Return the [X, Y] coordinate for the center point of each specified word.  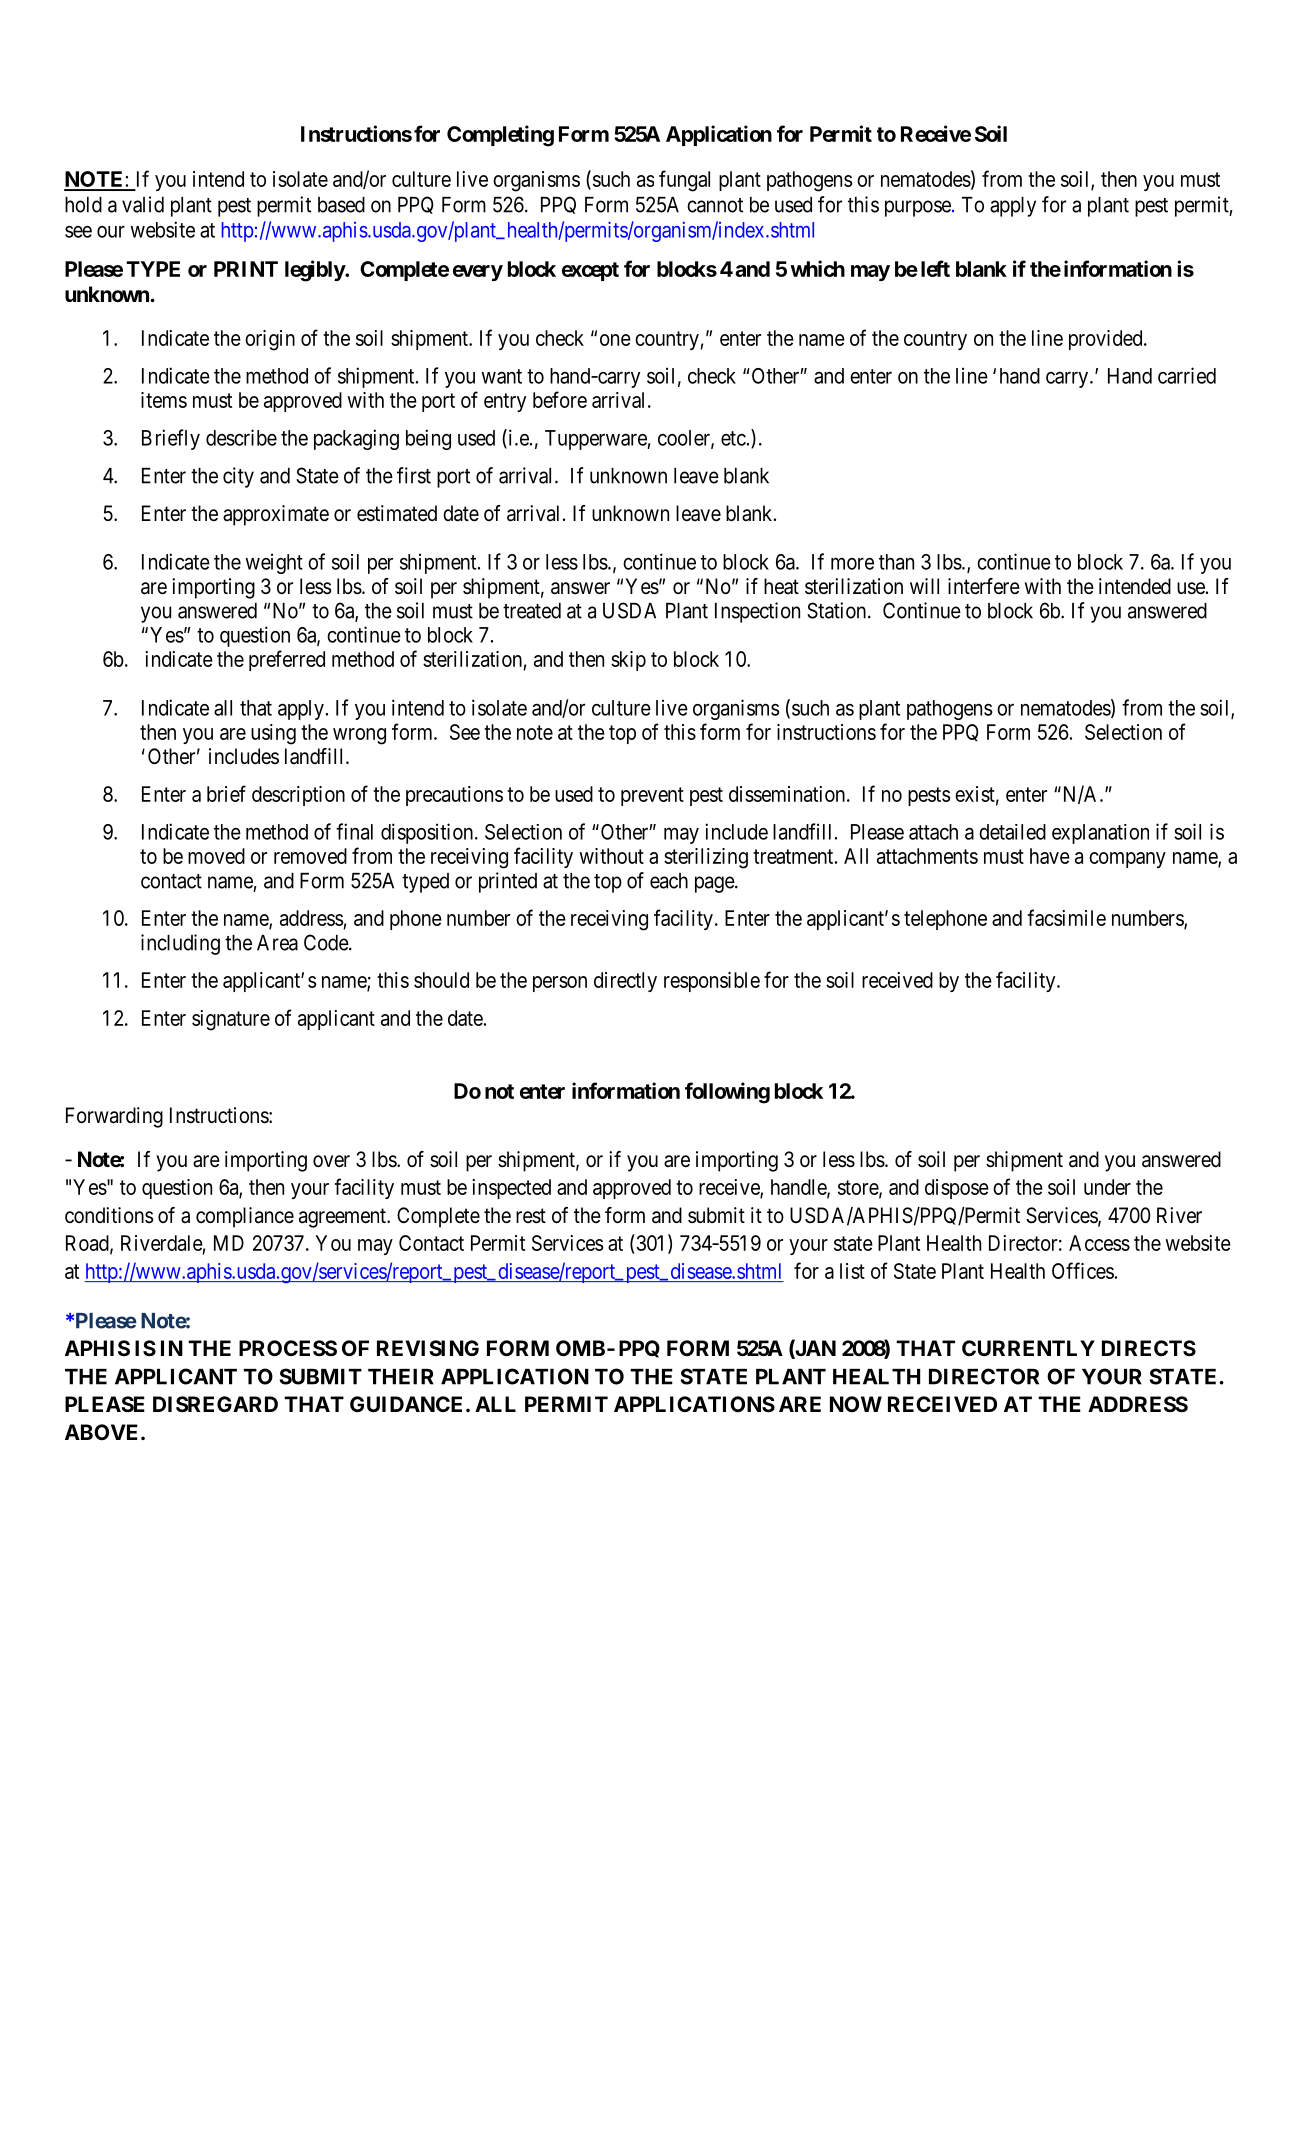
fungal [684, 181]
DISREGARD [215, 1404]
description [298, 796]
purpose [918, 208]
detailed [1012, 832]
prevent [652, 796]
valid [143, 204]
